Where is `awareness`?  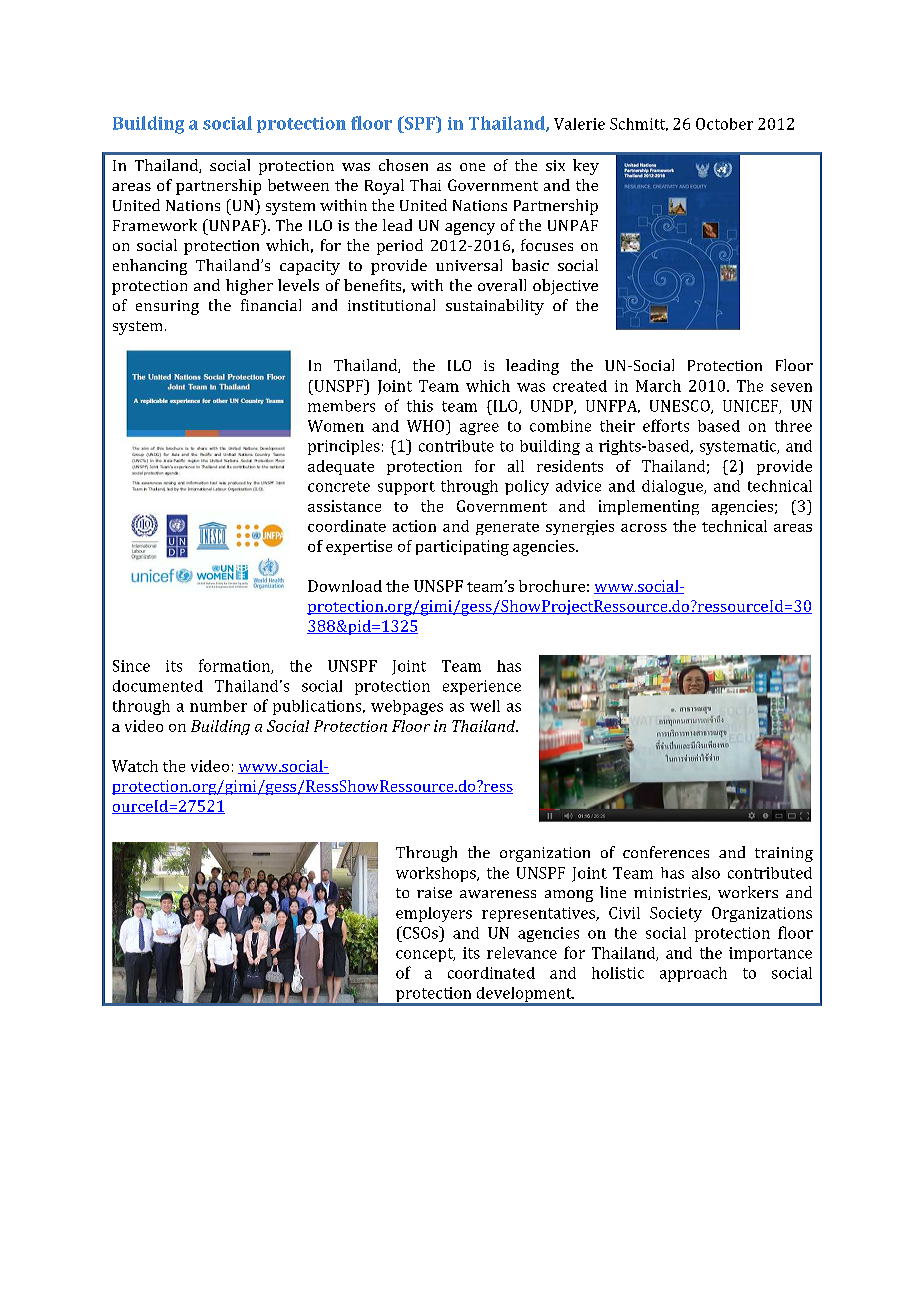
awareness is located at coordinates (498, 894).
